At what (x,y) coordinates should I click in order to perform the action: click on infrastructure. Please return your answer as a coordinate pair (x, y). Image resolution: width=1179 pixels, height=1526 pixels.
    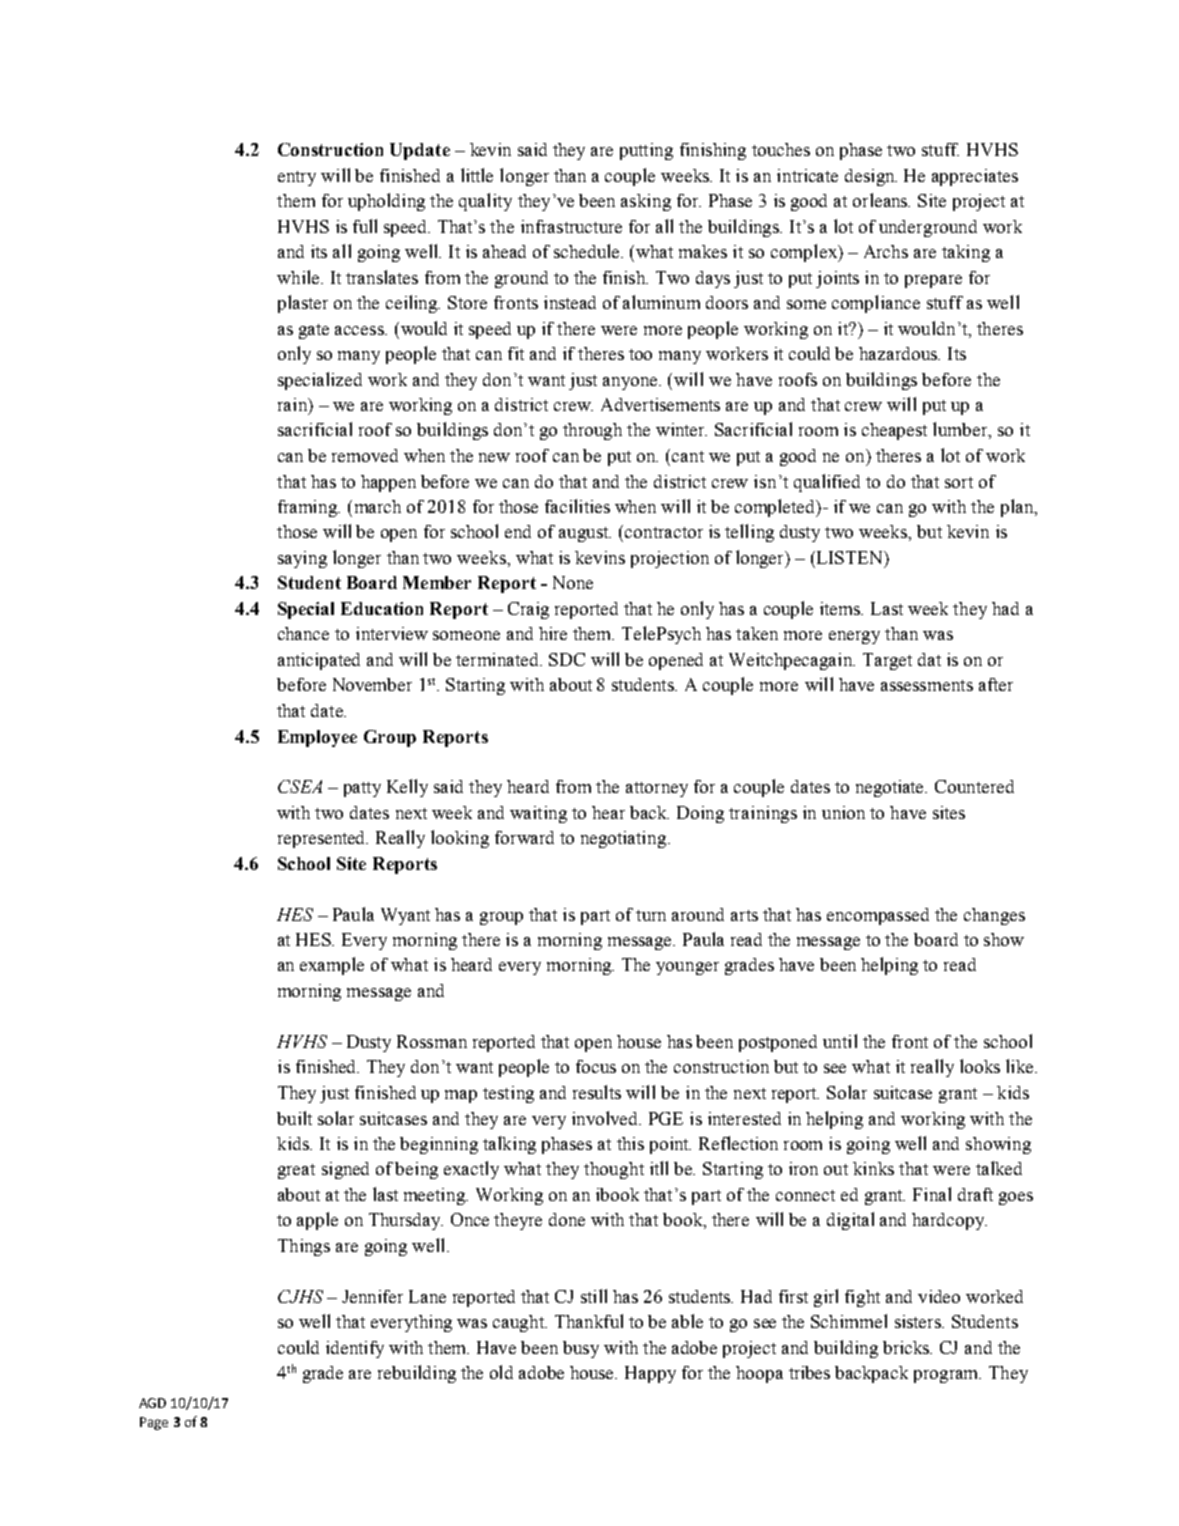
    Looking at the image, I should click on (571, 226).
